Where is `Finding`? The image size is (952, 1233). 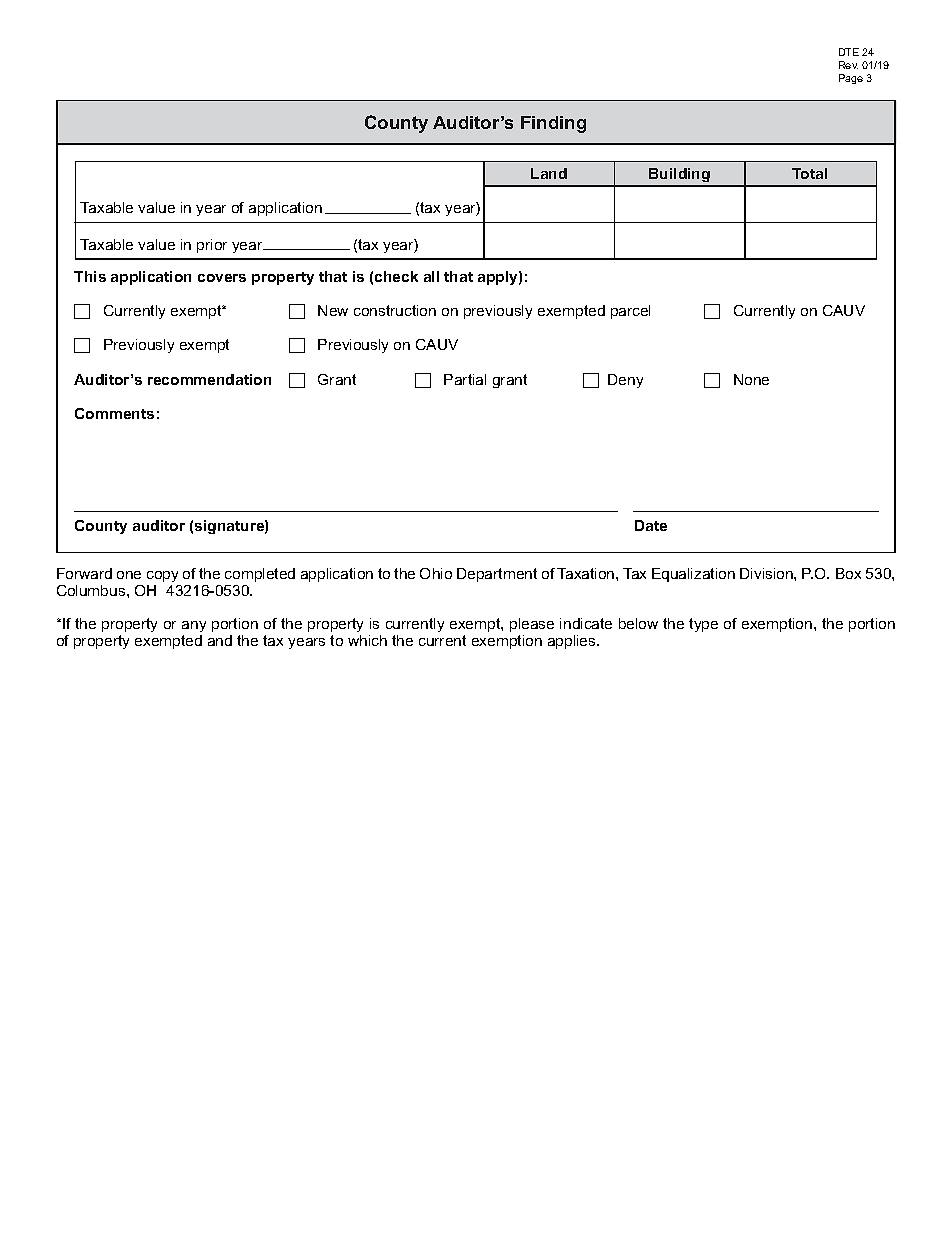
Finding is located at coordinates (553, 124).
